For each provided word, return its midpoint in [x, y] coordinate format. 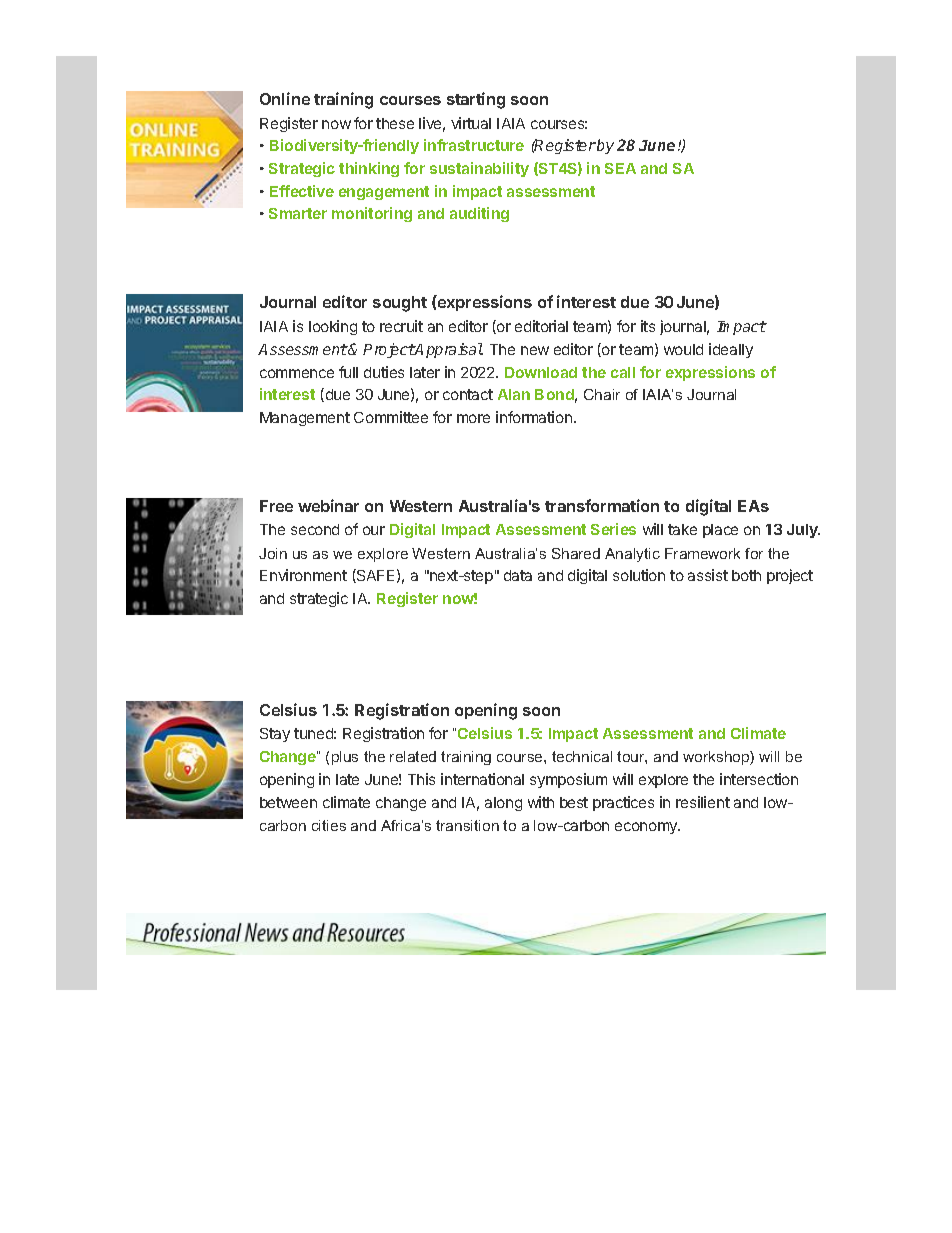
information [534, 417]
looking [333, 327]
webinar [328, 505]
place [720, 531]
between [288, 802]
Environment [303, 575]
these [395, 123]
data [518, 575]
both [746, 575]
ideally [731, 350]
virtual [471, 123]
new [535, 350]
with [541, 802]
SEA [620, 168]
